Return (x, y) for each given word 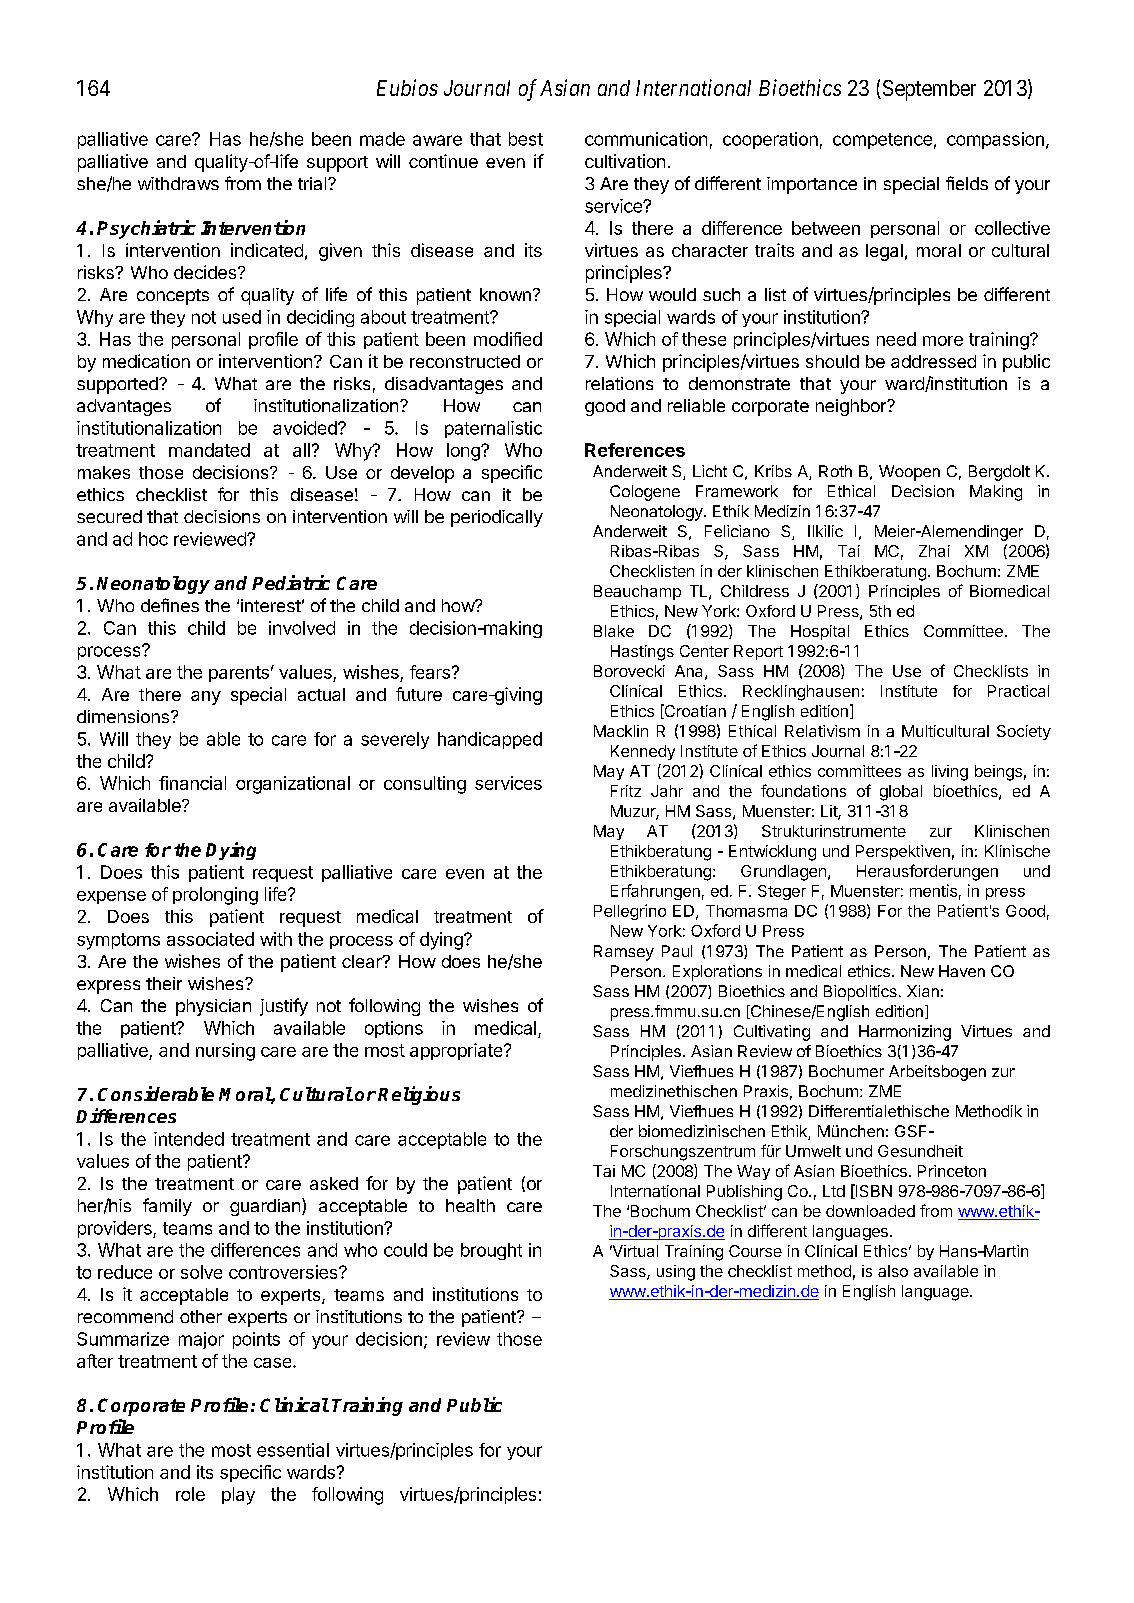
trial (312, 183)
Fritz (626, 791)
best (526, 139)
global (901, 793)
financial (192, 783)
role (190, 1494)
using (676, 1273)
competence (882, 141)
